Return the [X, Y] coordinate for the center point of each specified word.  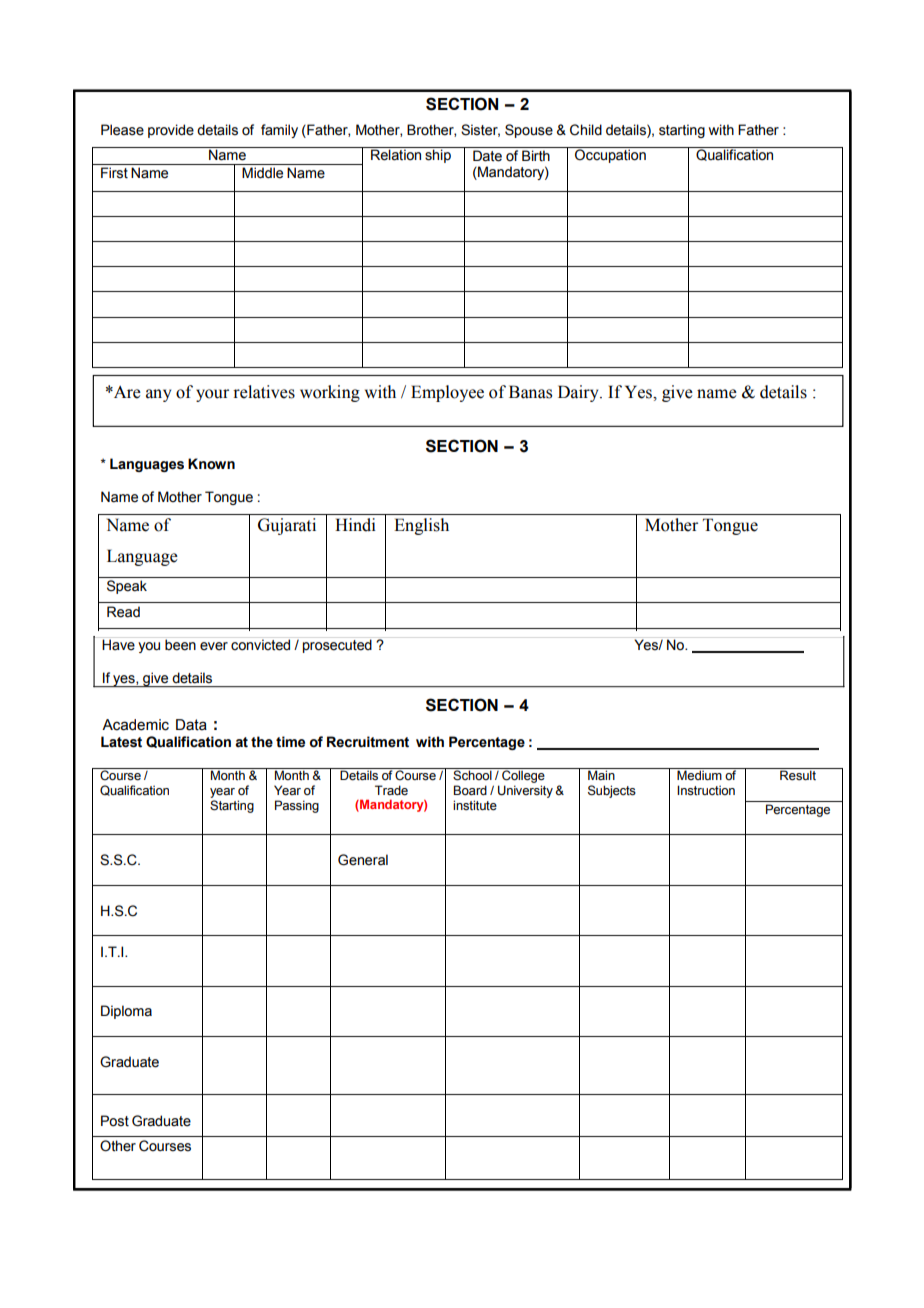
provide [171, 131]
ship [438, 155]
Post [115, 1121]
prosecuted [337, 646]
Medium [699, 775]
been [180, 645]
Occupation [610, 155]
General [363, 860]
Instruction [706, 790]
